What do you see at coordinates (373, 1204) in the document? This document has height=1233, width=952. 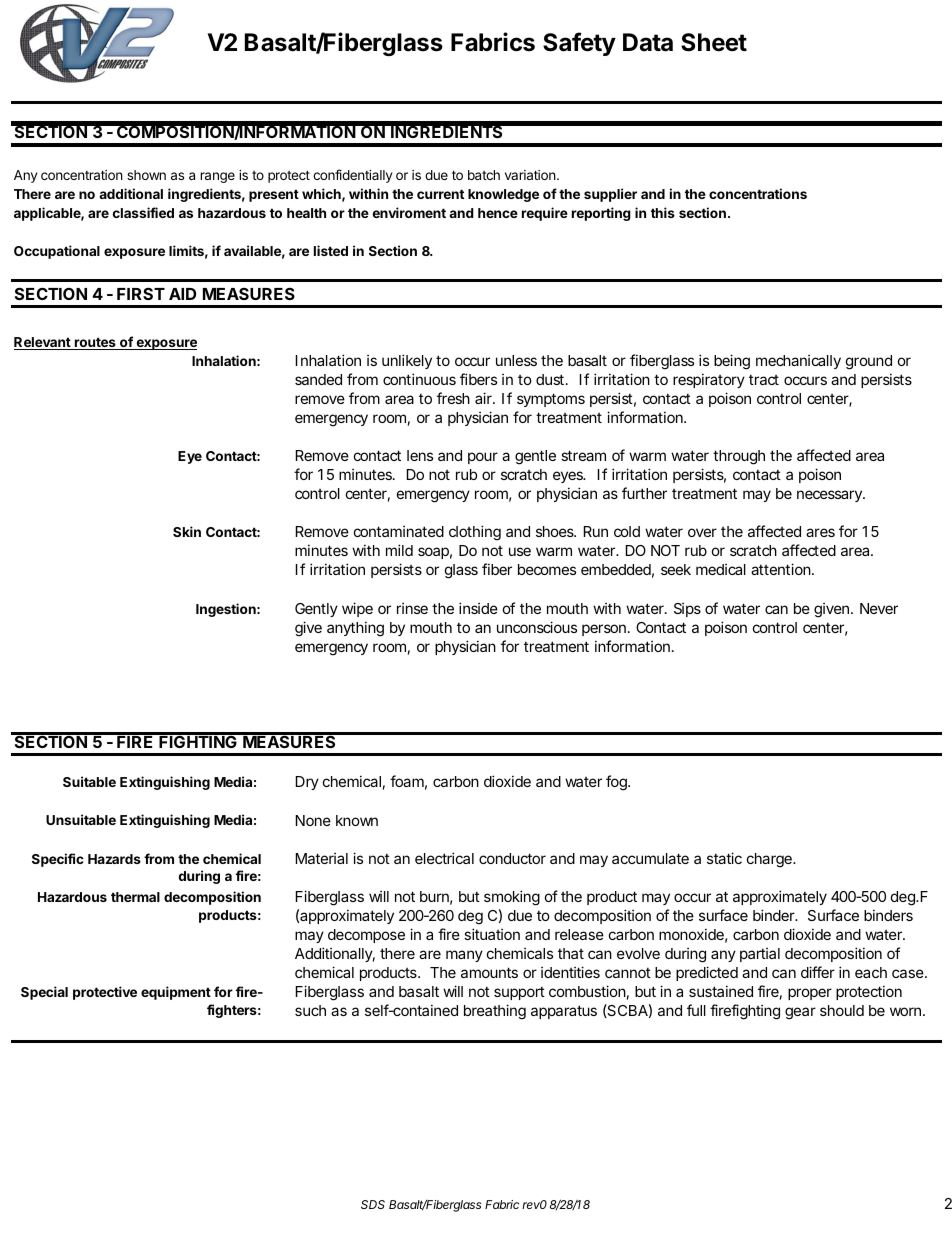 I see `SDS` at bounding box center [373, 1204].
